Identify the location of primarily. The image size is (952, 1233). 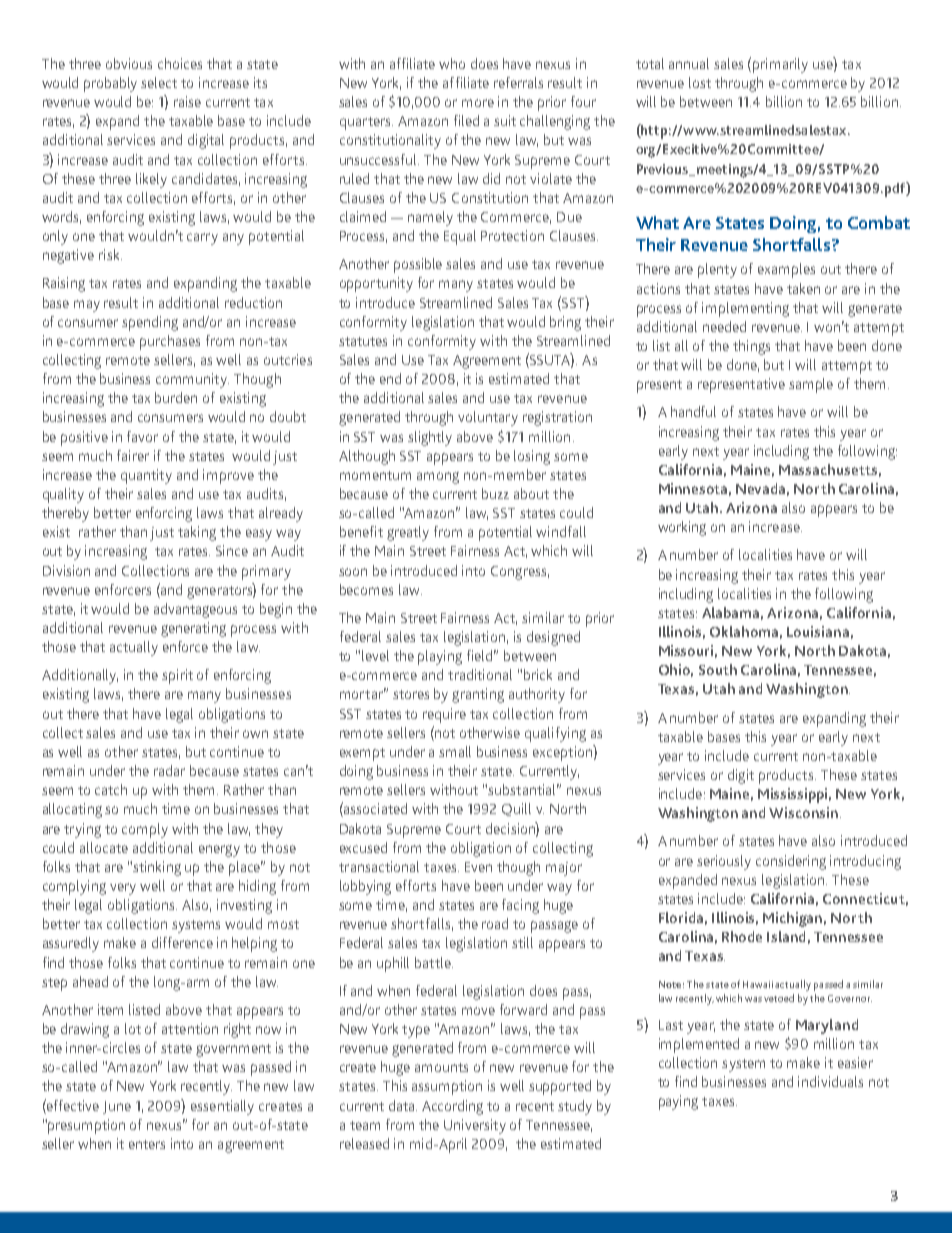
(780, 65).
